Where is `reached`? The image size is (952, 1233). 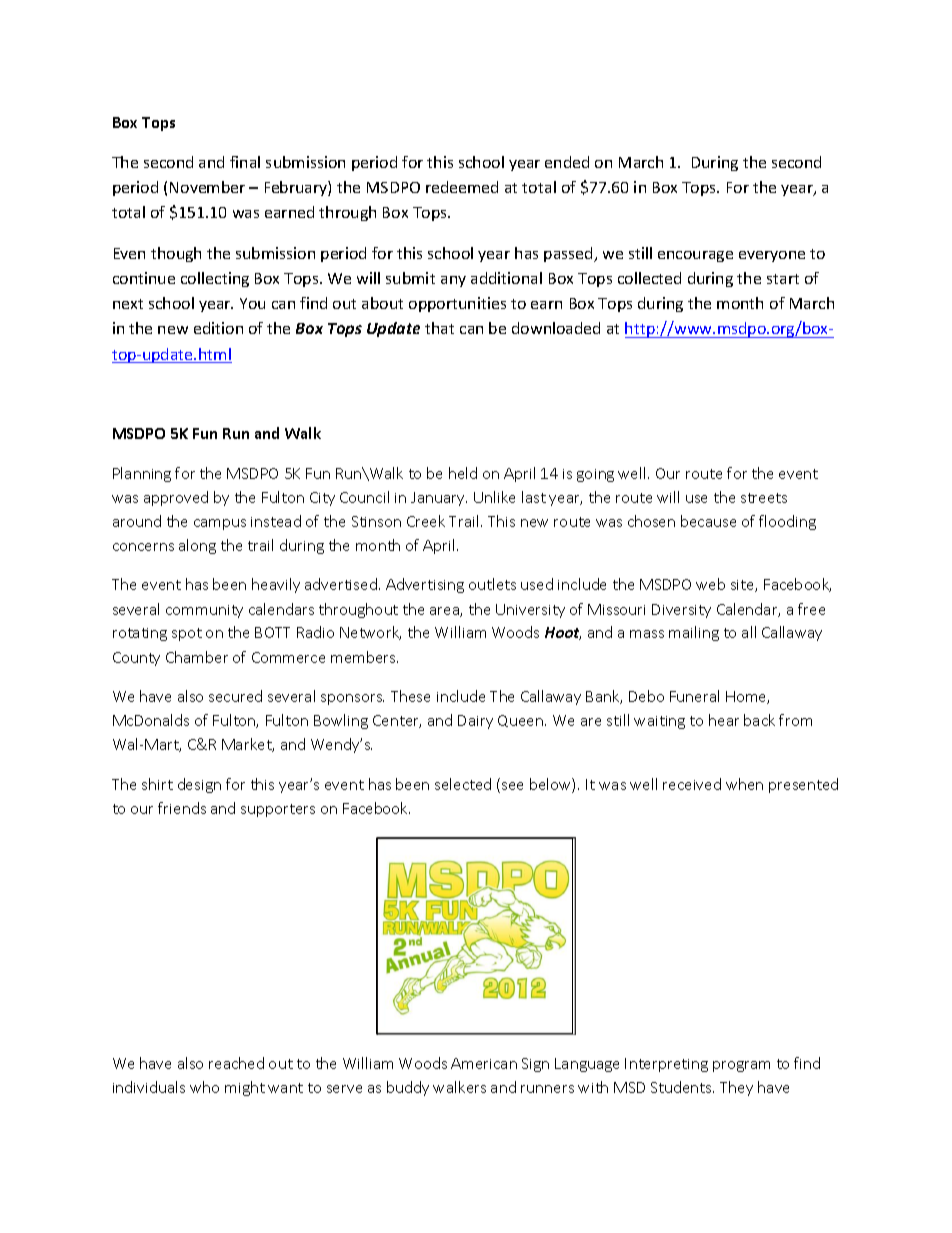
reached is located at coordinates (236, 1063).
